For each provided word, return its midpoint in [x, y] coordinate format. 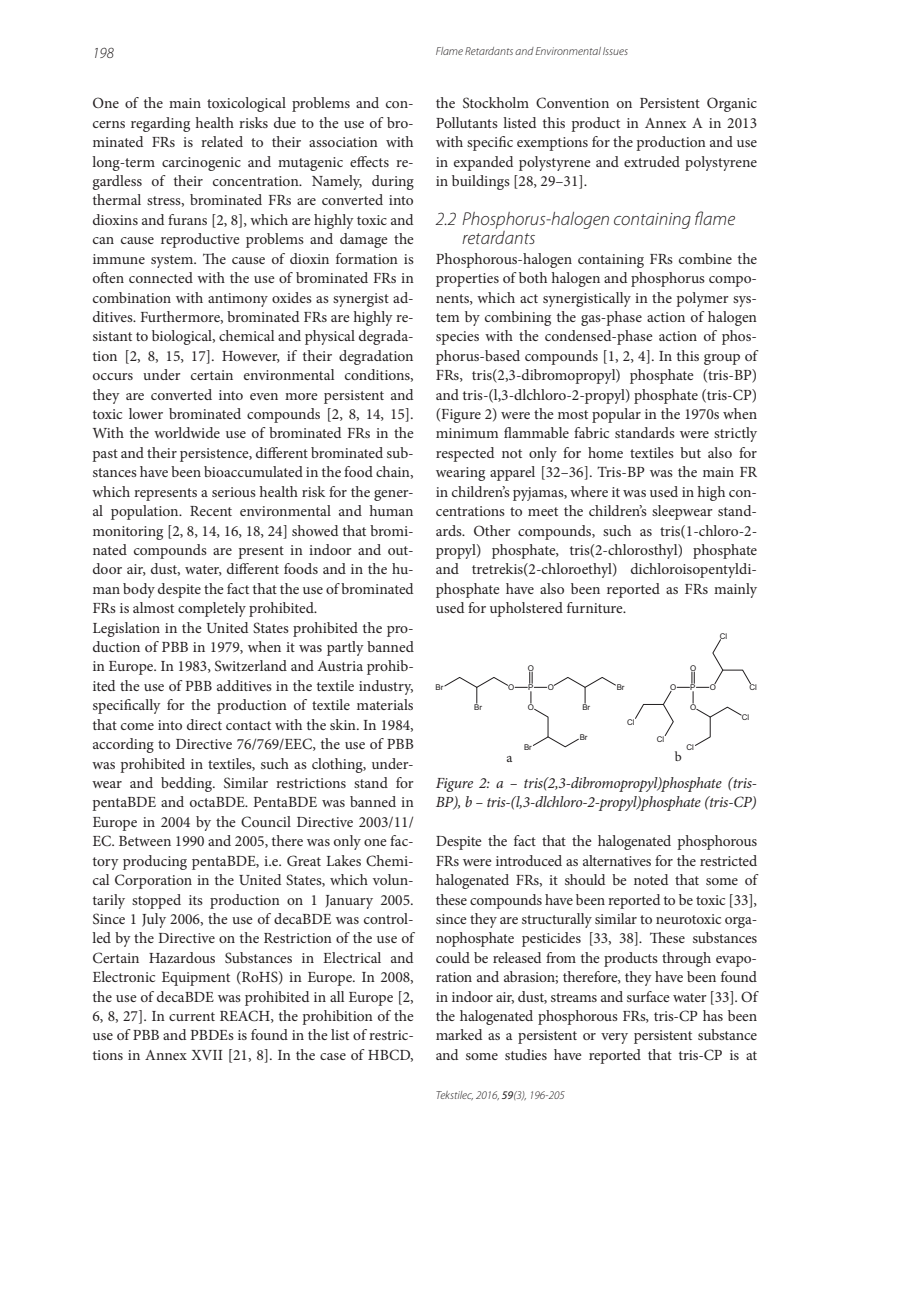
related [222, 141]
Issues [615, 51]
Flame [449, 51]
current [192, 1016]
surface [648, 996]
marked [459, 1034]
